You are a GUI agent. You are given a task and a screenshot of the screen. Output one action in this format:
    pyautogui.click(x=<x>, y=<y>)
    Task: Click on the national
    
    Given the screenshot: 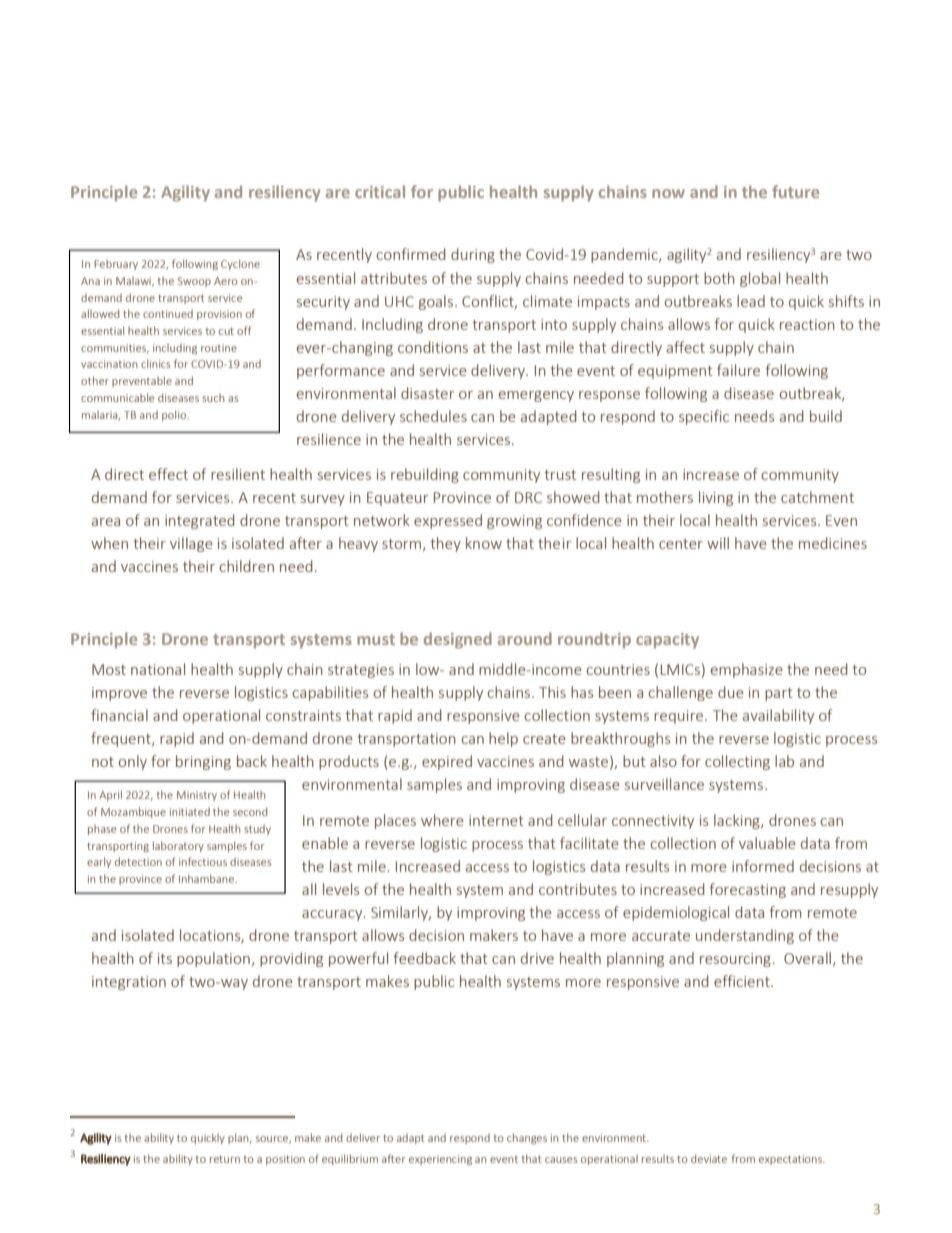 What is the action you would take?
    pyautogui.click(x=158, y=669)
